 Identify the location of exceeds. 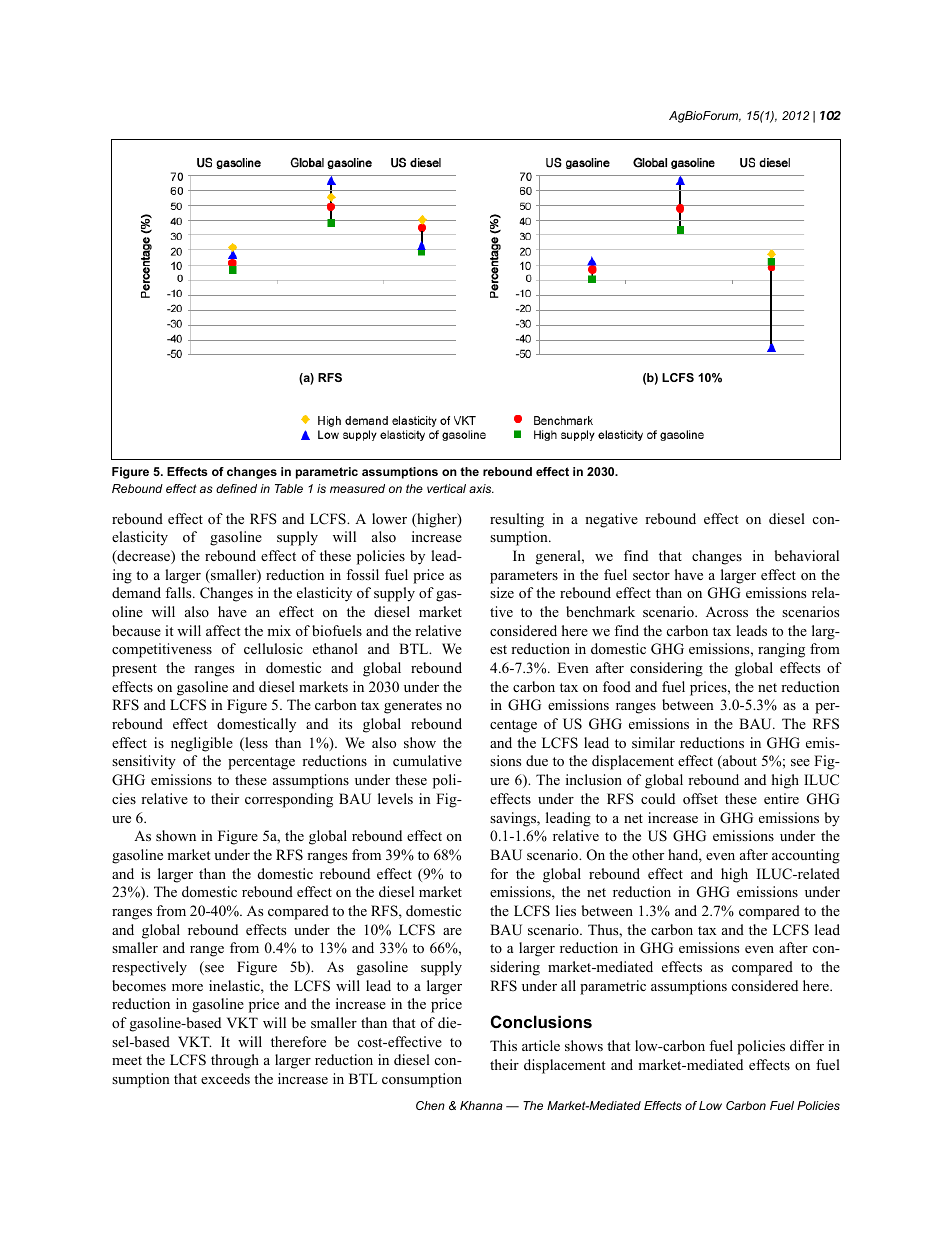
(225, 1078).
